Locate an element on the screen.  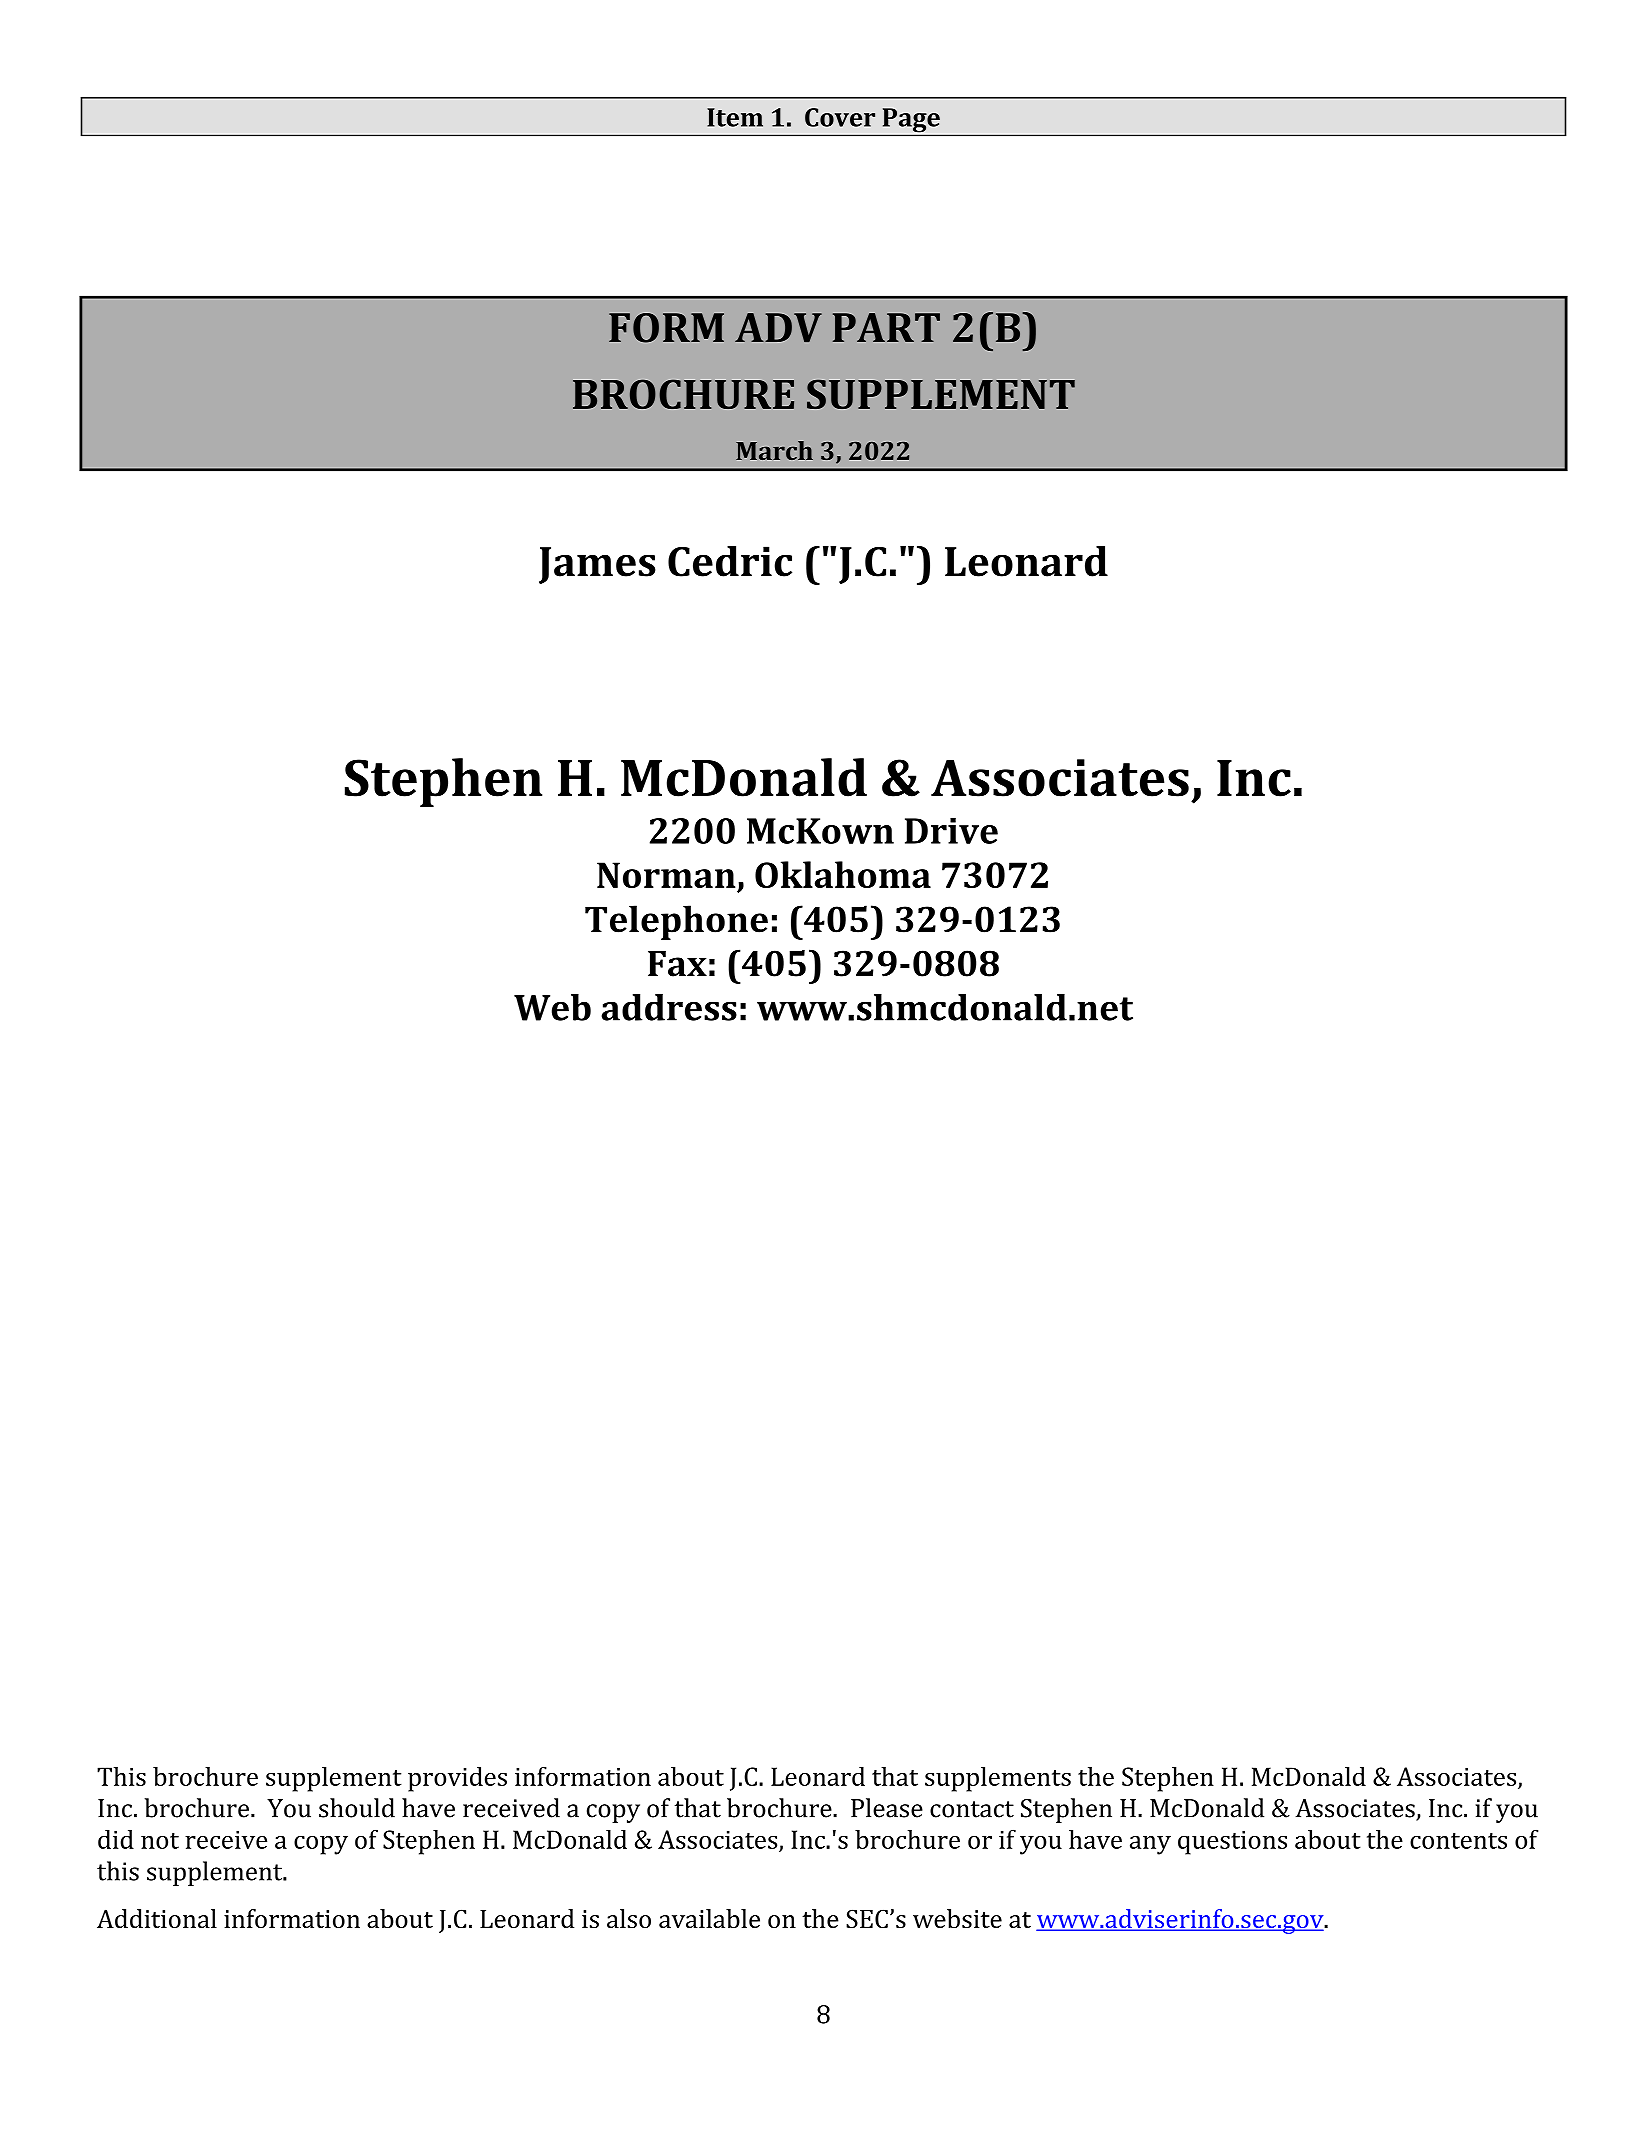
Page is located at coordinates (911, 120).
